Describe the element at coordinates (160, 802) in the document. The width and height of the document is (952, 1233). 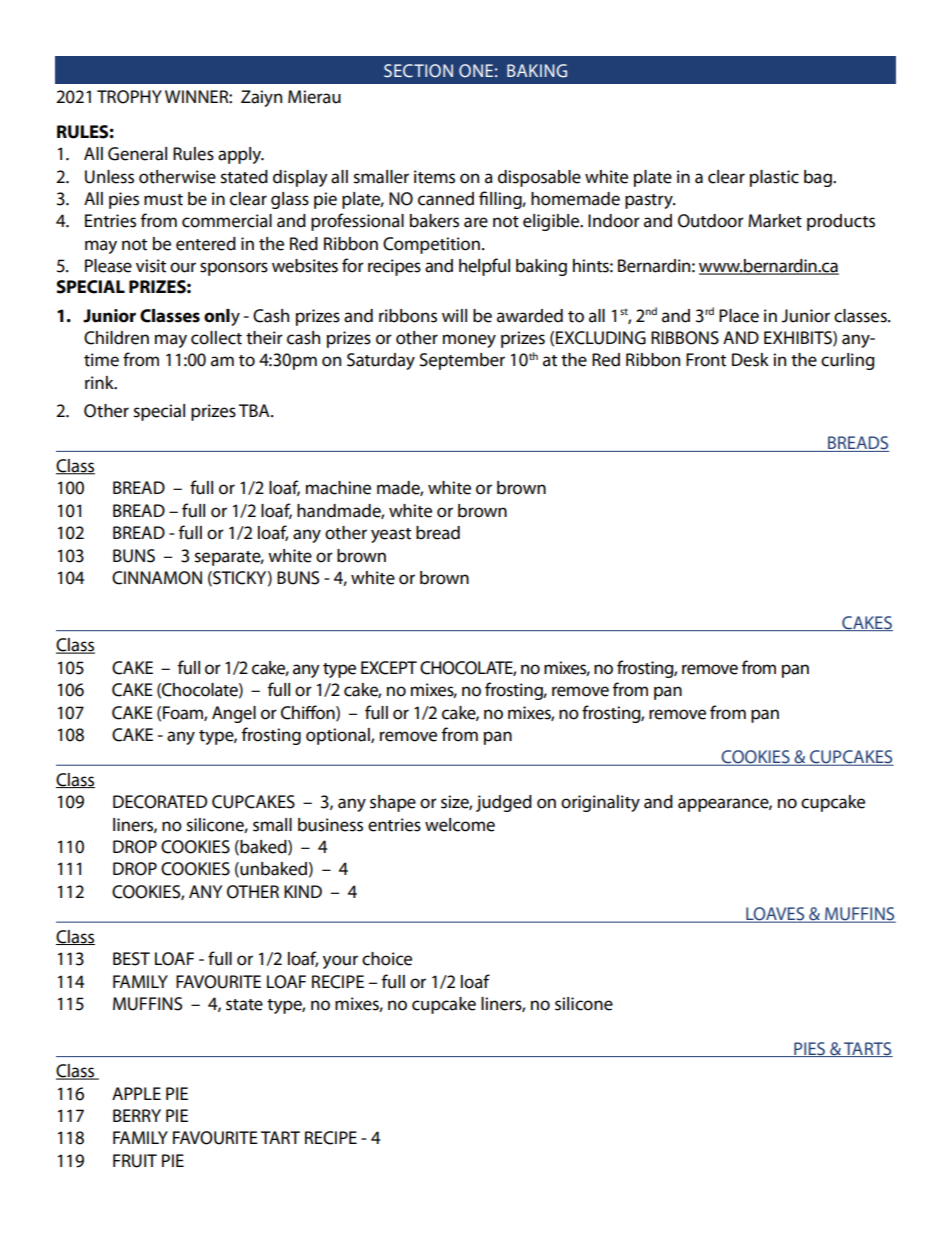
I see `DECORATED` at that location.
